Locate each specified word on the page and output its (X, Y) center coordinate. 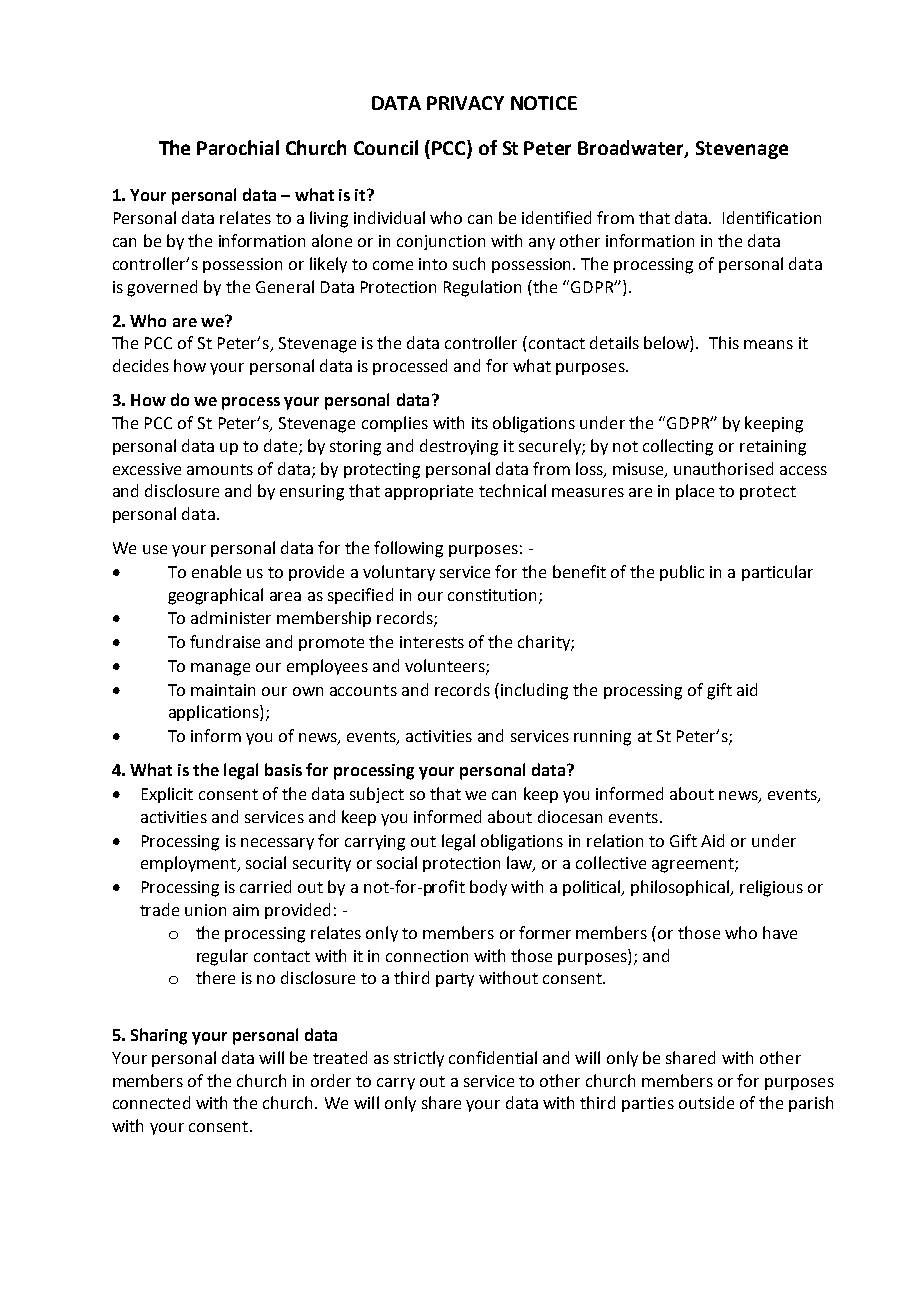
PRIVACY (465, 103)
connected (151, 1102)
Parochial (238, 147)
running (602, 738)
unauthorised (723, 468)
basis (283, 769)
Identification (772, 217)
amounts (220, 469)
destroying (459, 447)
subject (377, 795)
